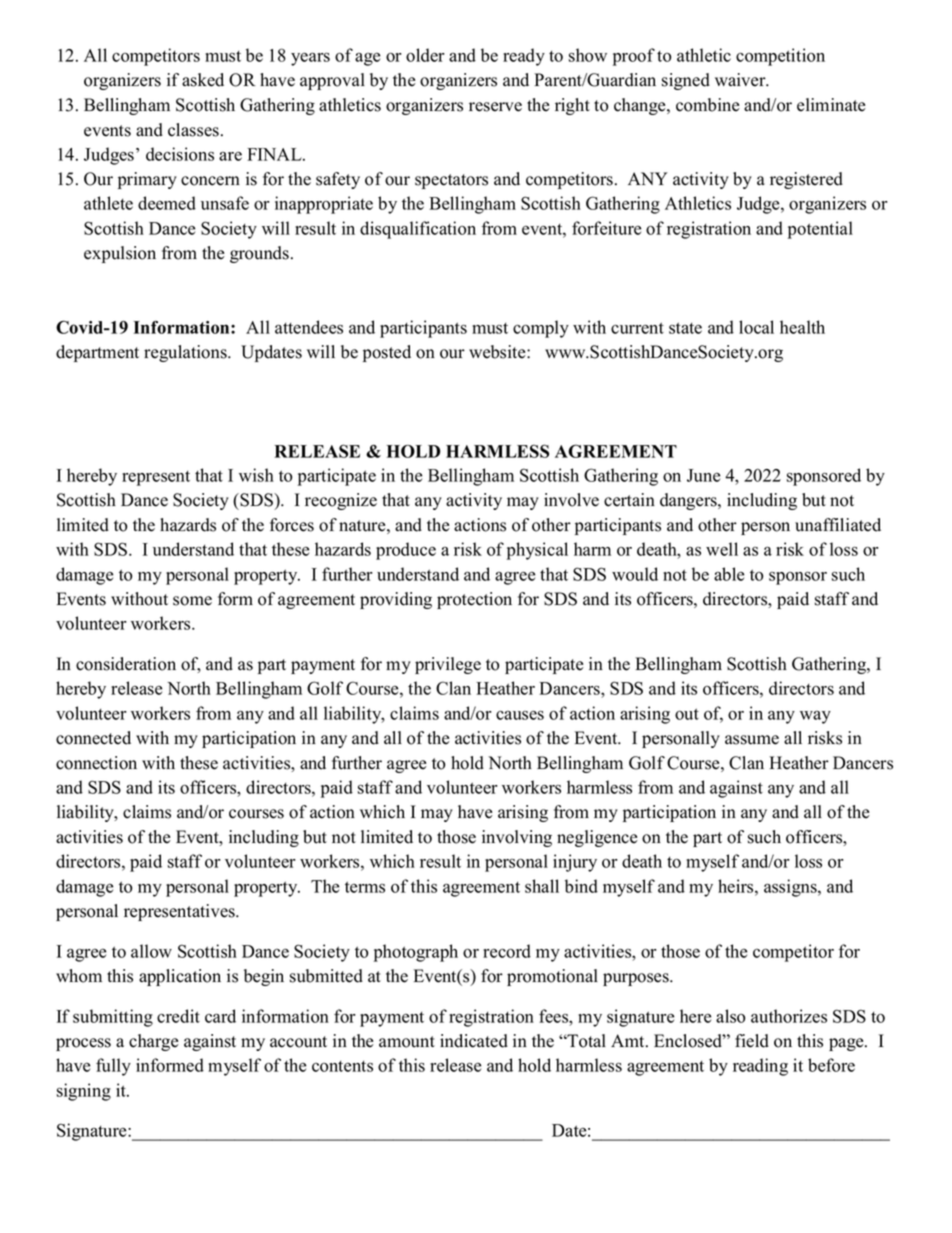 The image size is (952, 1233). What do you see at coordinates (474, 1041) in the screenshot?
I see `indicated` at bounding box center [474, 1041].
